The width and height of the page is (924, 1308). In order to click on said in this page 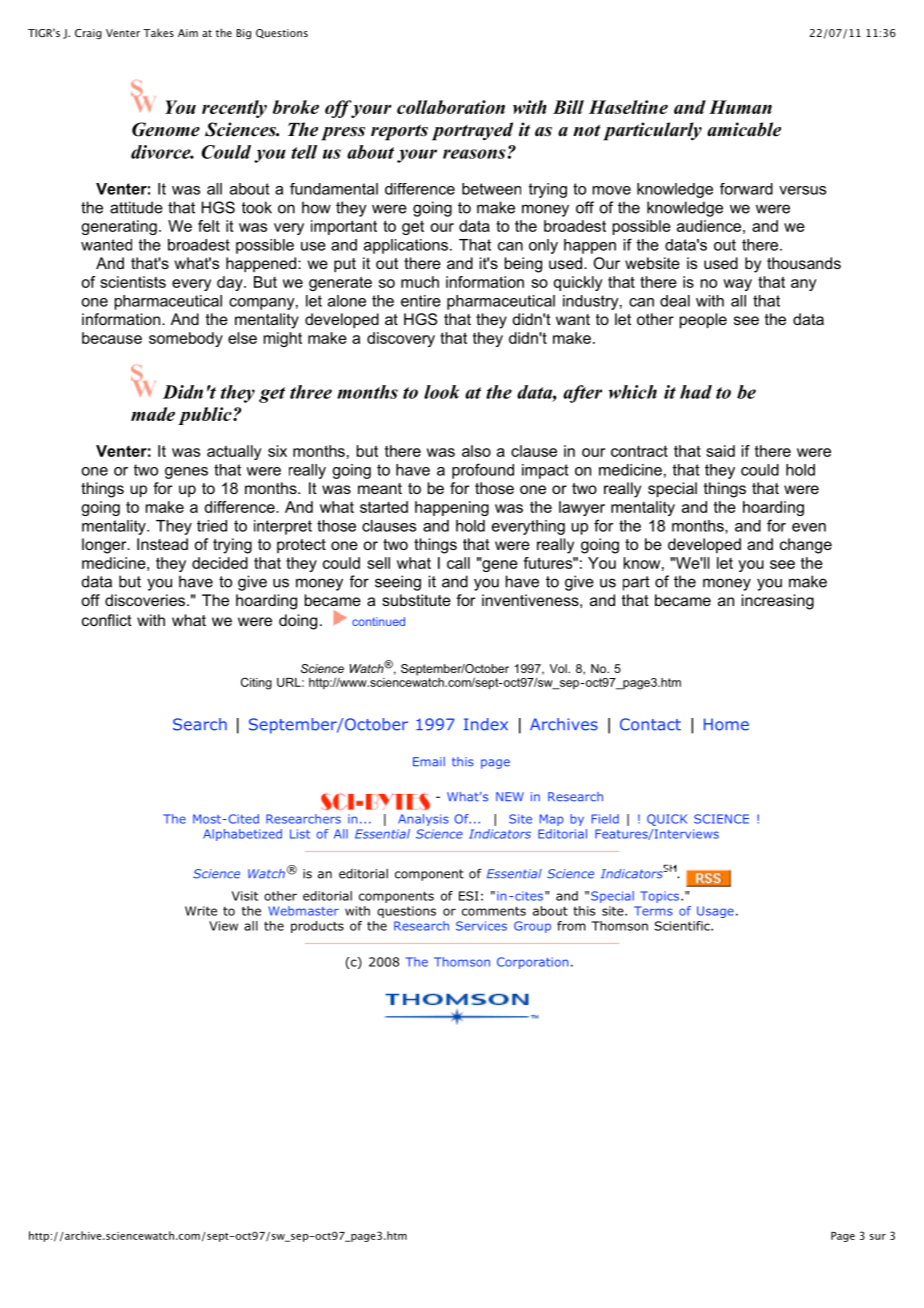, I will do `click(720, 451)`.
